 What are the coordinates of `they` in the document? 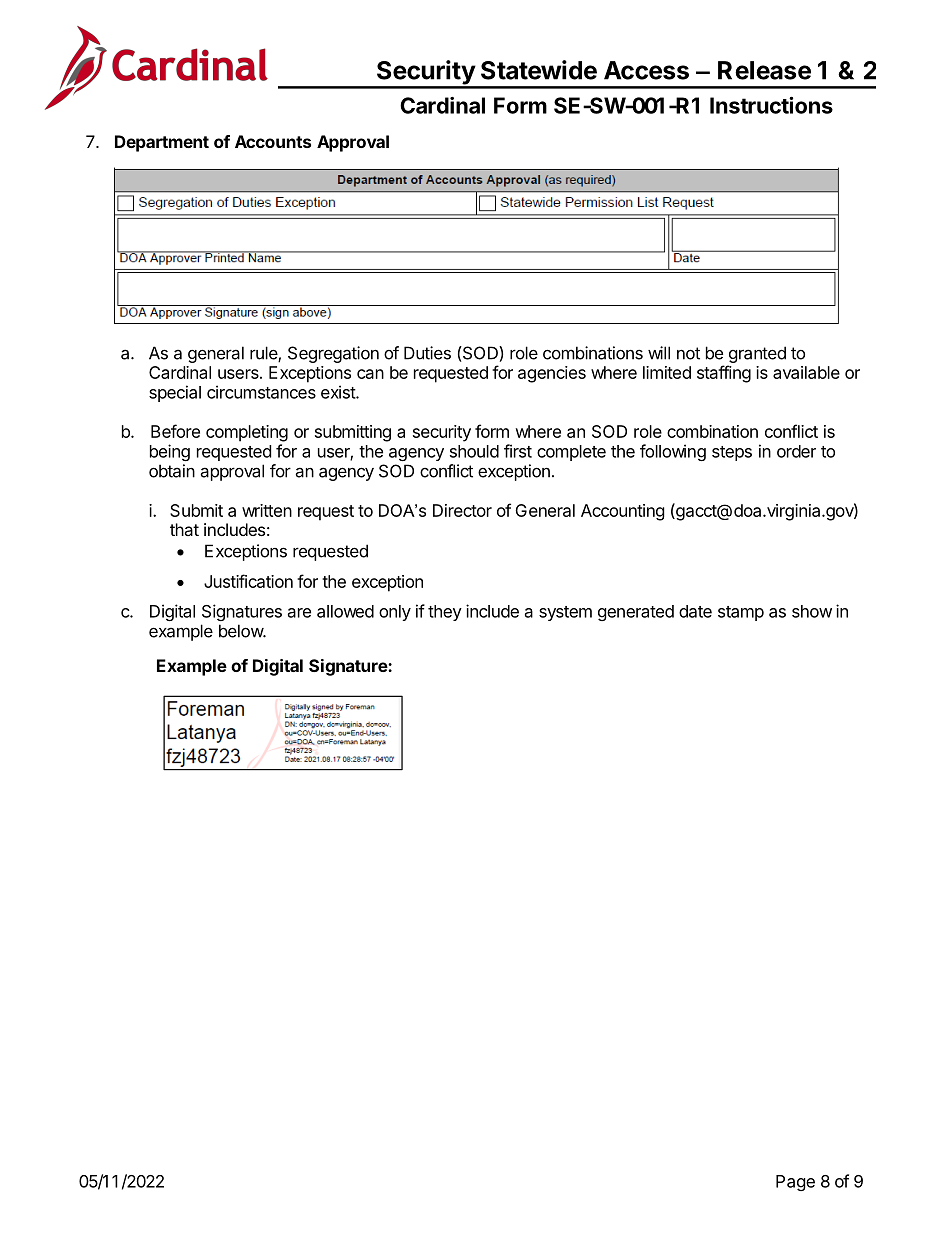 It's located at (445, 613).
